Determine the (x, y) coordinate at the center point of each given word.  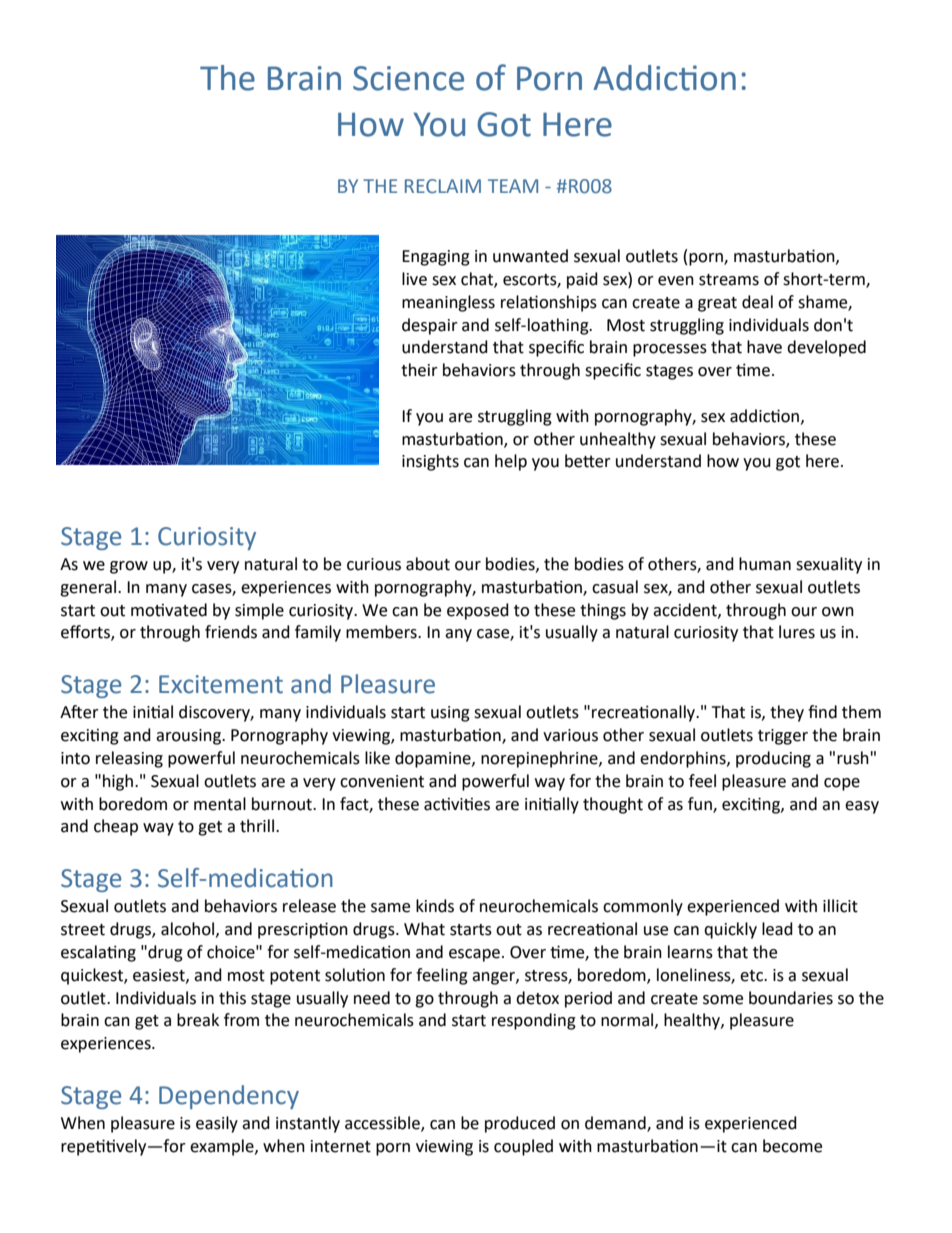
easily (217, 1124)
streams (729, 280)
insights (430, 462)
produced (520, 1124)
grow (129, 567)
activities (457, 804)
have (764, 347)
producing (773, 759)
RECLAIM (443, 186)
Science (408, 78)
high (119, 782)
